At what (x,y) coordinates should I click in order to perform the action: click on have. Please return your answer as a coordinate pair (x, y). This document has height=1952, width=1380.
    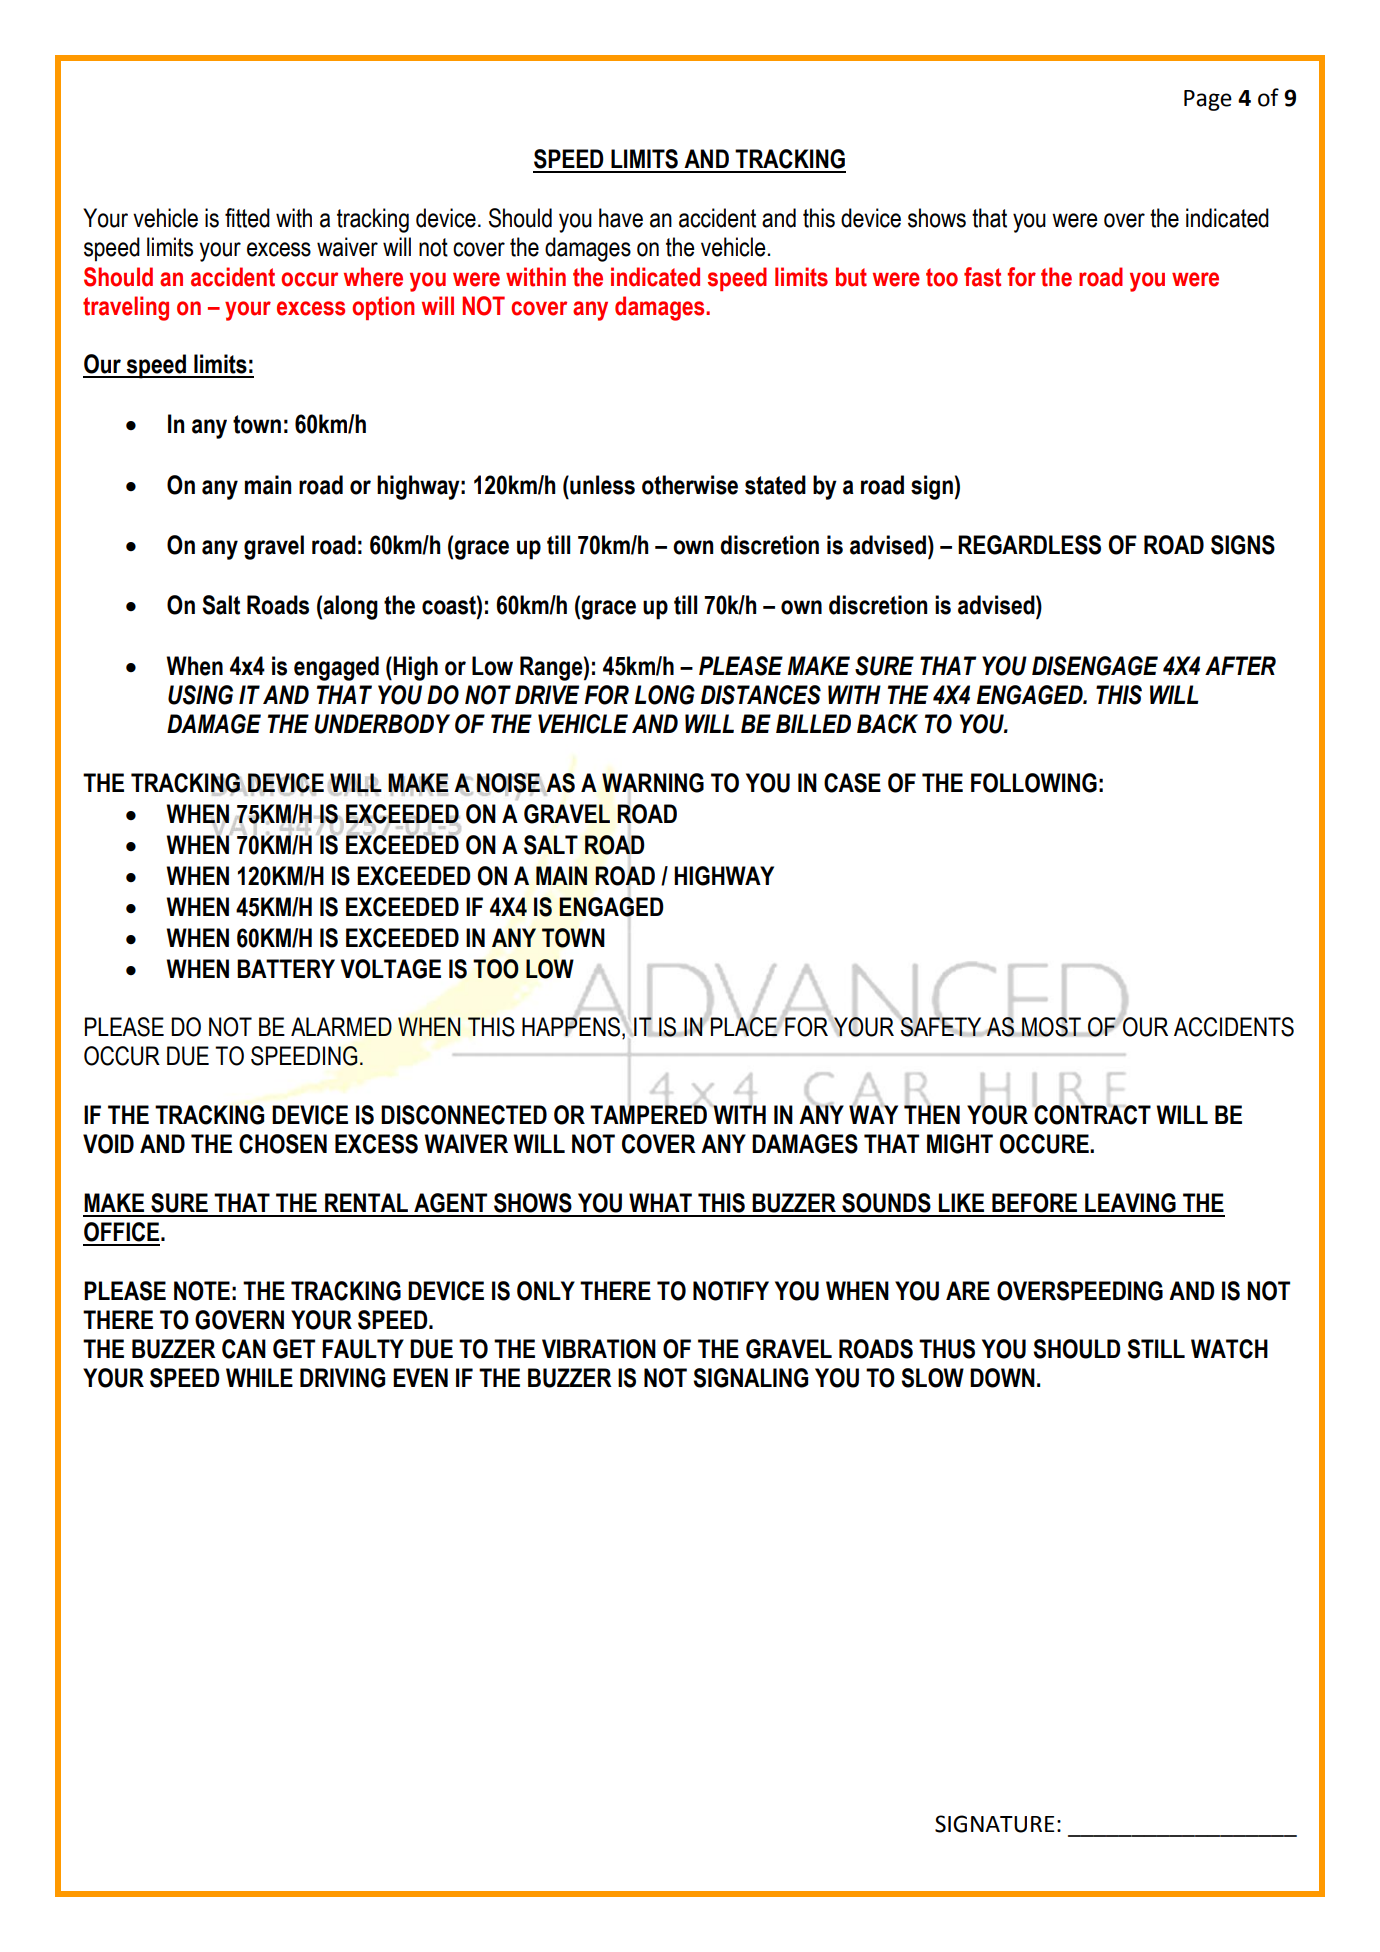
    Looking at the image, I should click on (621, 218).
